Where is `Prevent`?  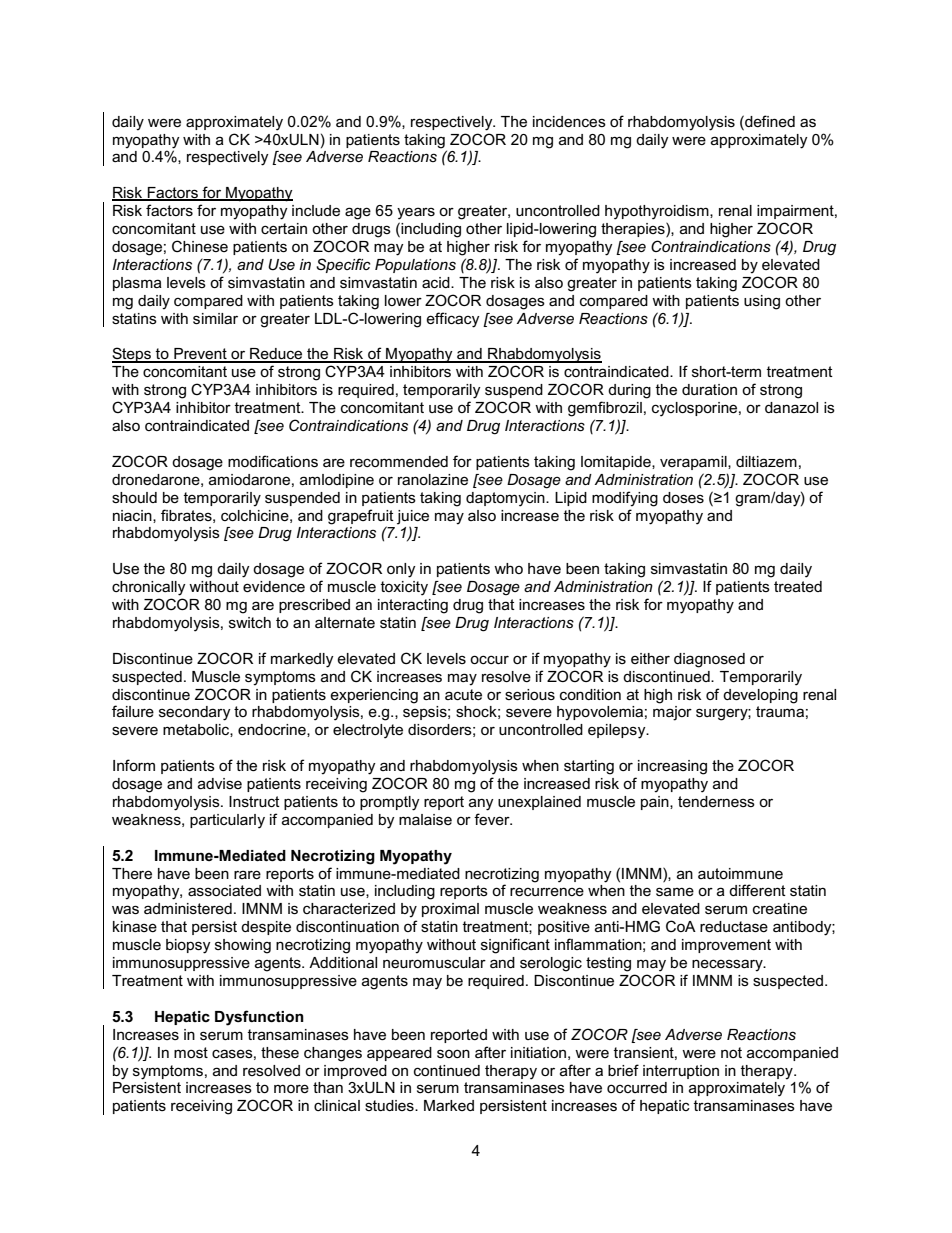
Prevent is located at coordinates (200, 355).
